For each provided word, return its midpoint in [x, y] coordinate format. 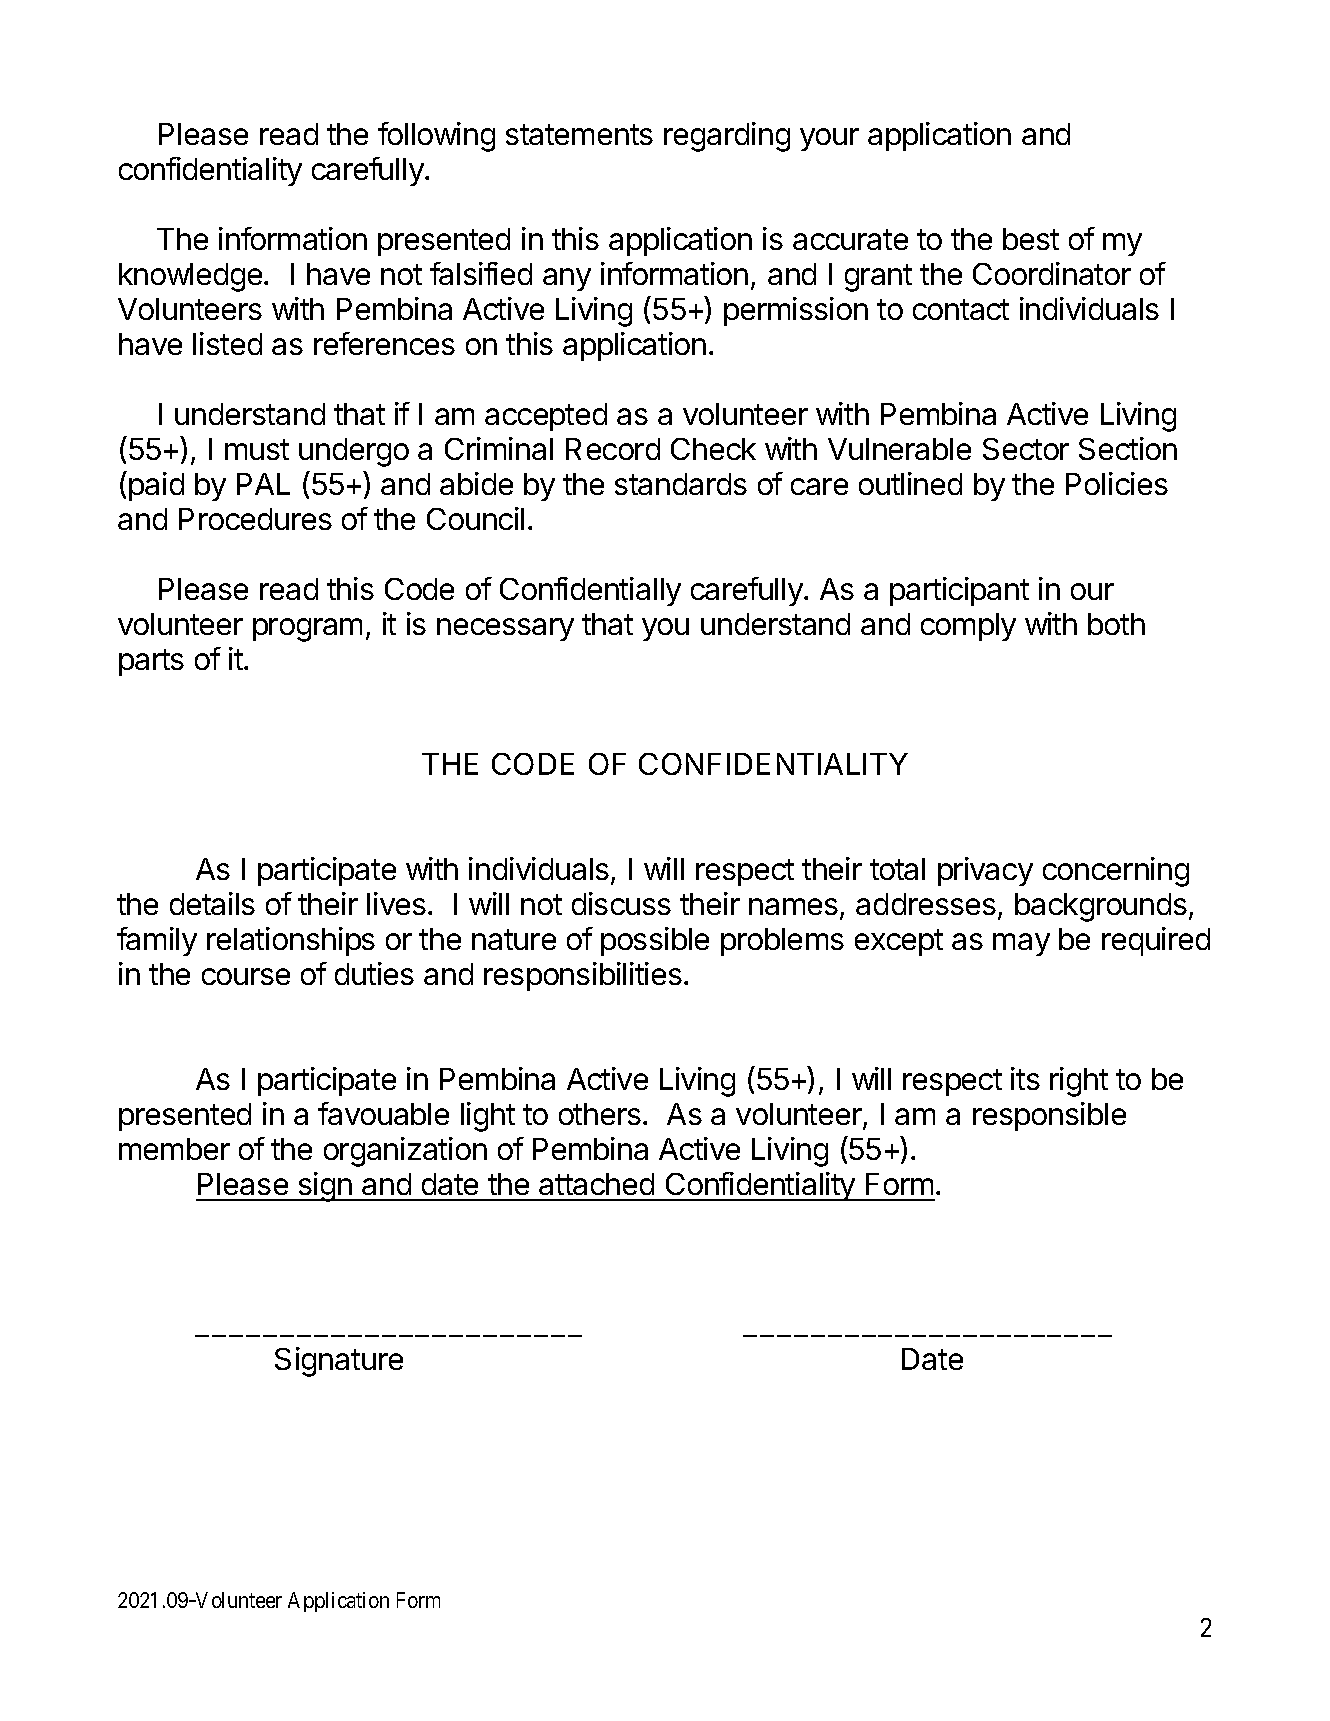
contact [961, 309]
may [1021, 944]
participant [959, 591]
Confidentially [590, 591]
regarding [727, 137]
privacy [985, 871]
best [1031, 239]
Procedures [255, 519]
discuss [621, 903]
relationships [291, 941]
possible [655, 941]
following [436, 137]
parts [151, 662]
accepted [546, 417]
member [174, 1149]
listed [227, 343]
